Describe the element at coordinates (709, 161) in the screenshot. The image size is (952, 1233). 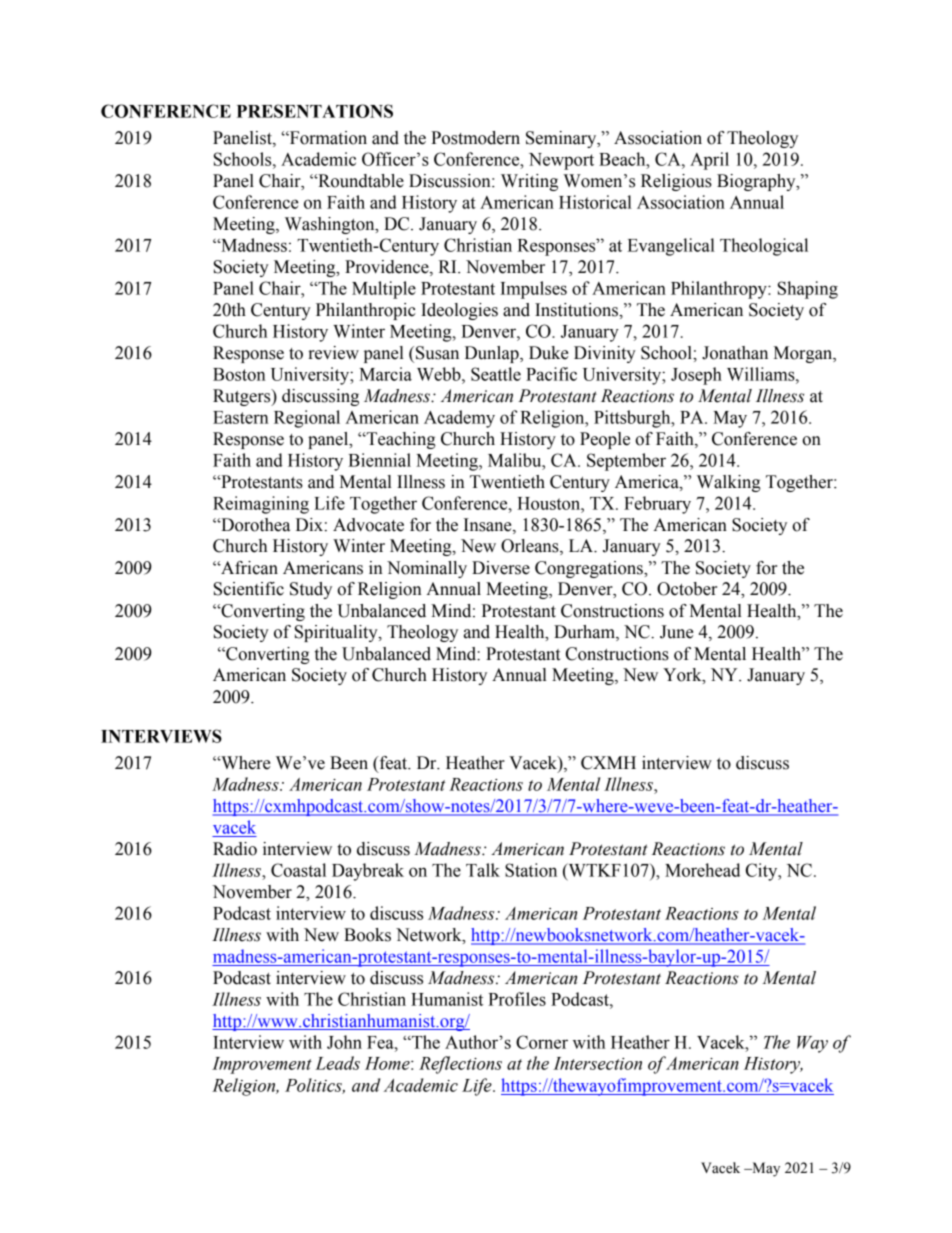
I see `April` at that location.
